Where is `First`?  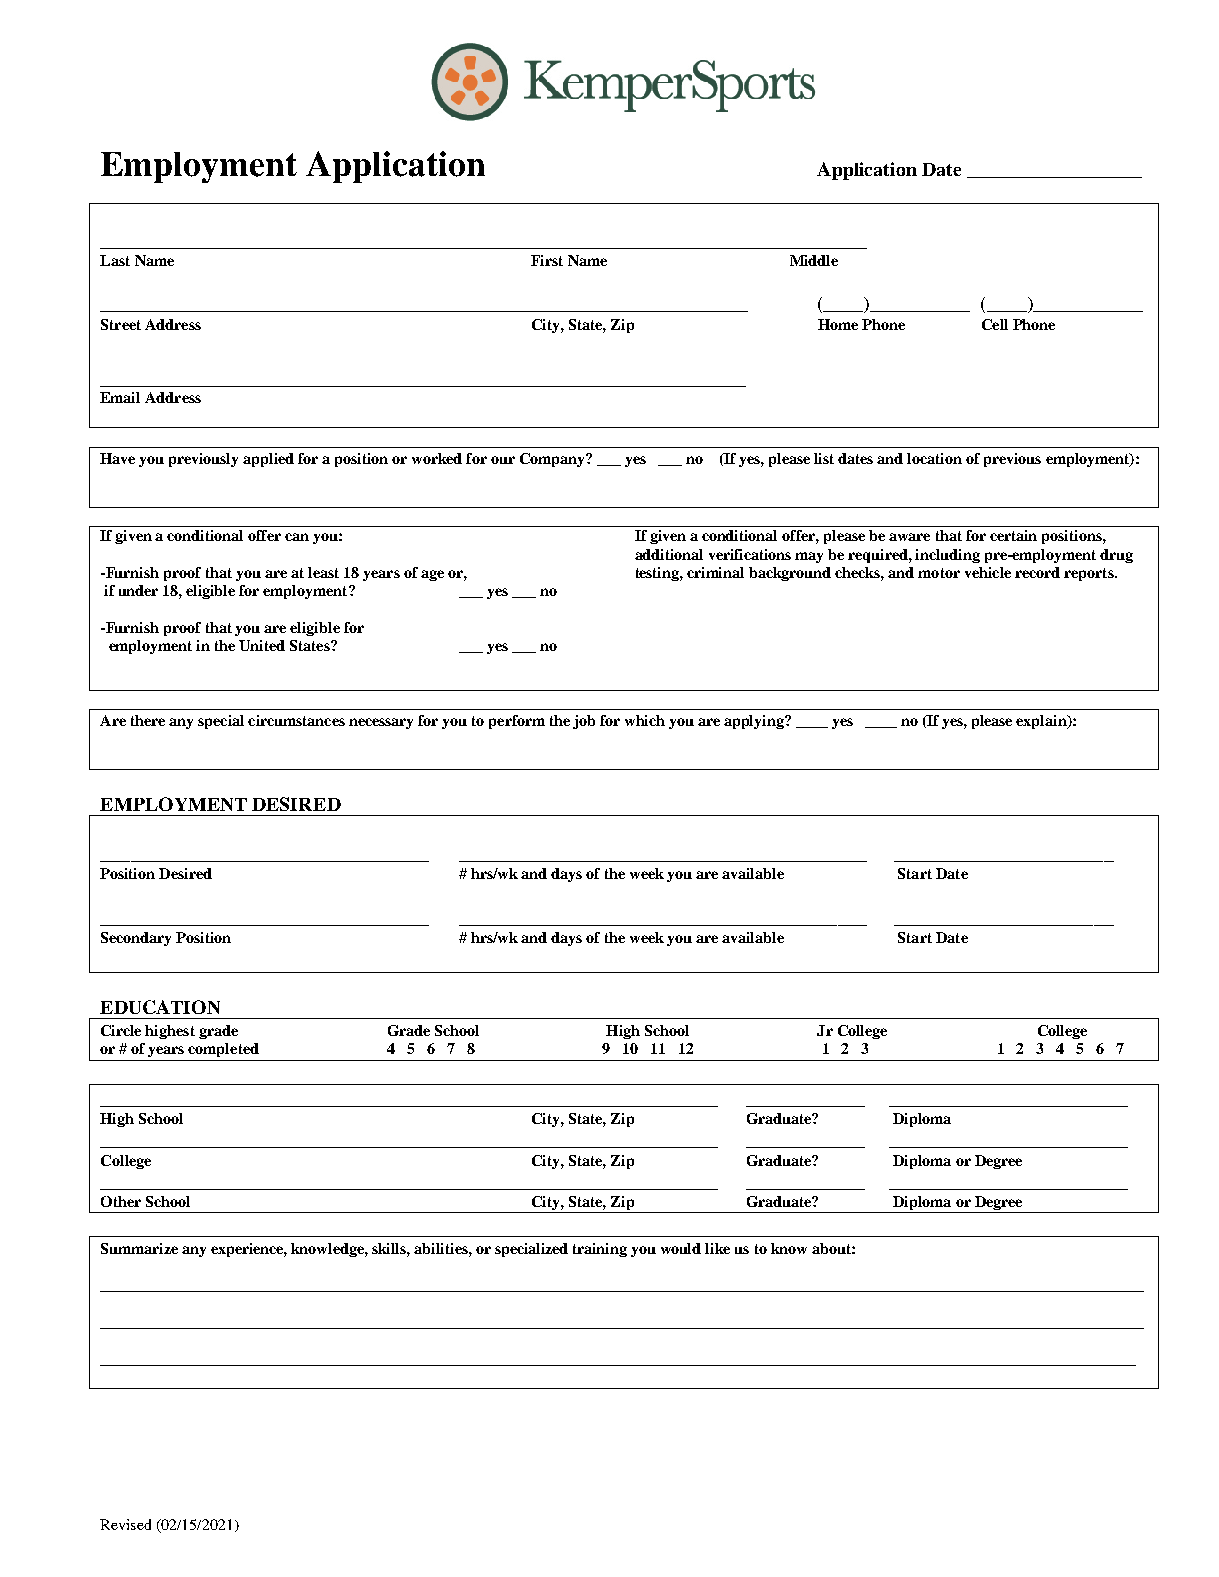
First is located at coordinates (547, 260).
